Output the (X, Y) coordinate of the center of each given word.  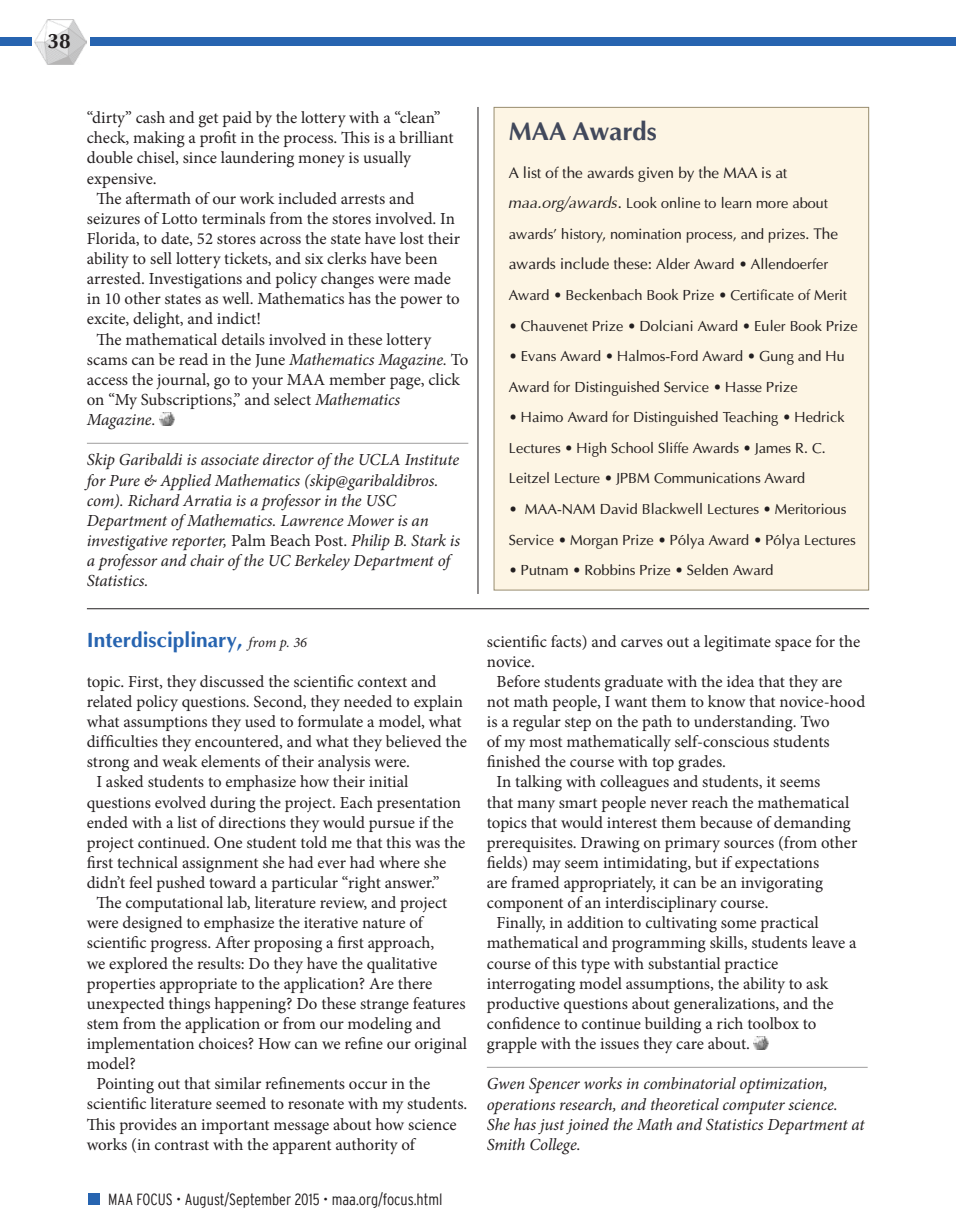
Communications (707, 478)
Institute (432, 459)
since (200, 157)
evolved (180, 802)
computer (754, 1107)
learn (736, 203)
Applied (185, 482)
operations (521, 1107)
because (726, 822)
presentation (419, 804)
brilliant (426, 137)
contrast (182, 1145)
